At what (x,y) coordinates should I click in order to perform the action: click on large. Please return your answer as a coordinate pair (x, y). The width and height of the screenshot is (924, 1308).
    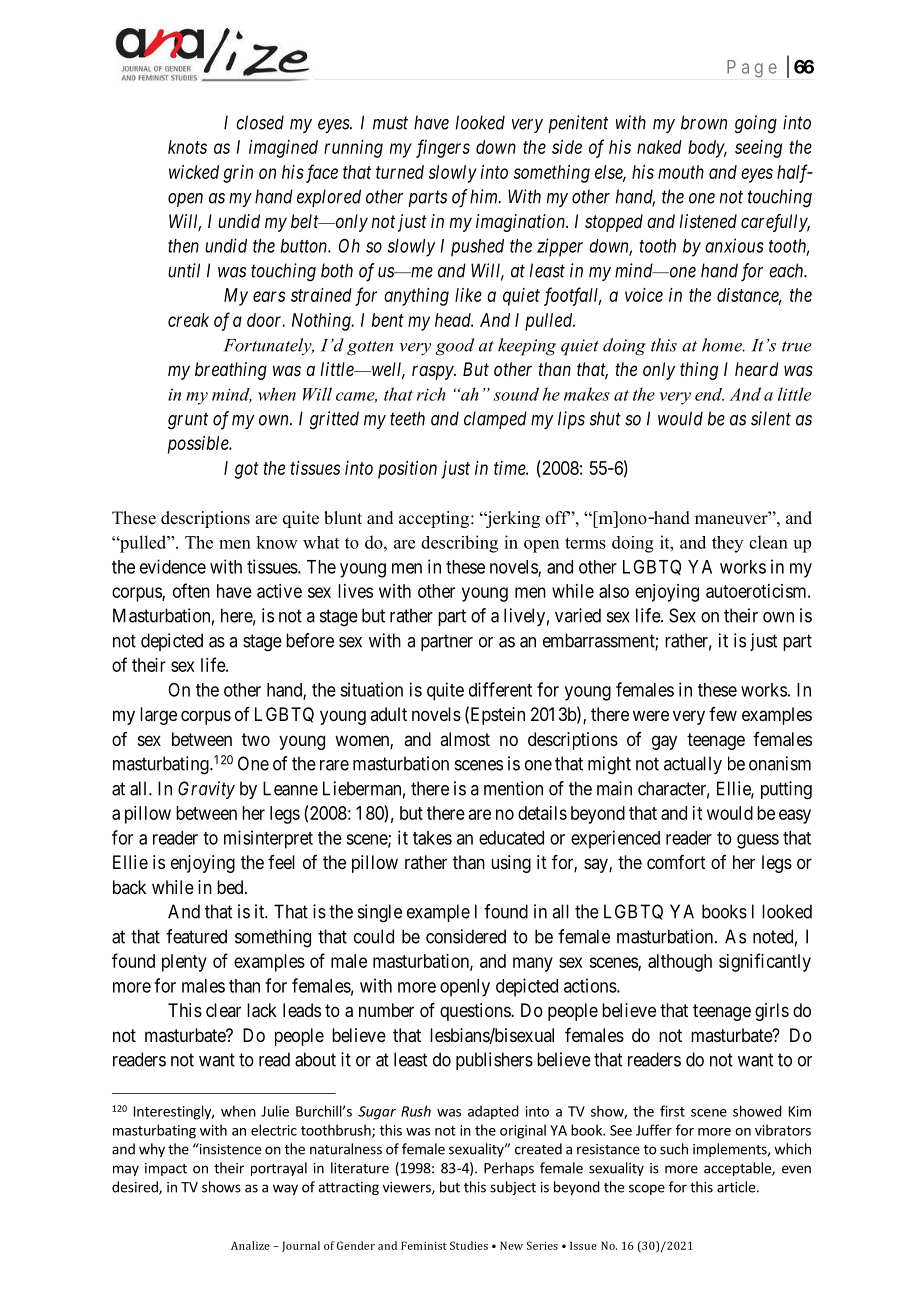
    Looking at the image, I should click on (158, 716).
